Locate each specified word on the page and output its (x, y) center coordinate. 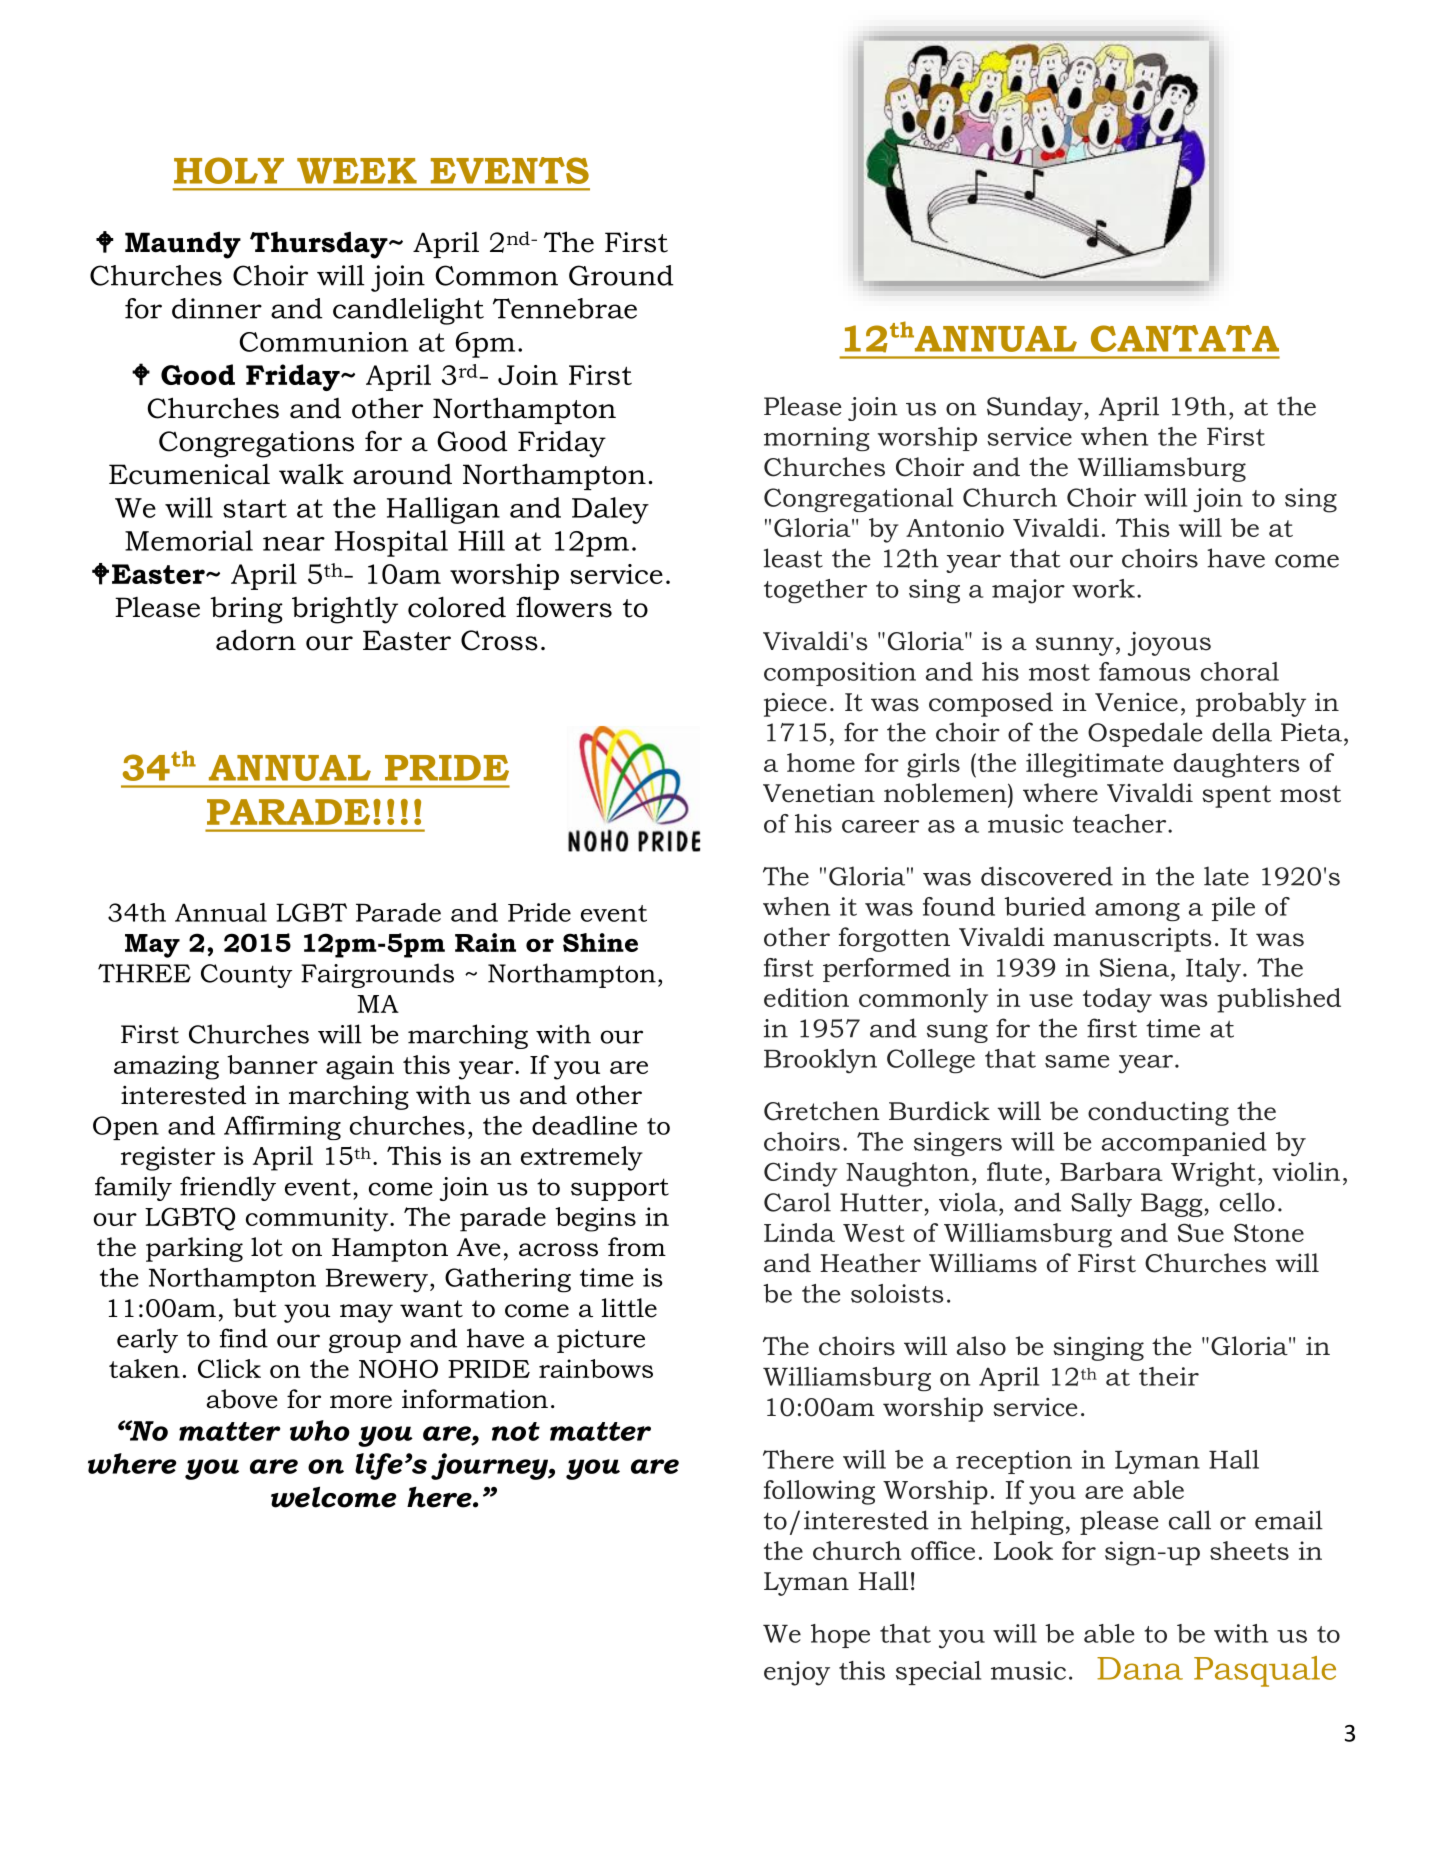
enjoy (797, 1673)
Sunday (1036, 408)
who (320, 1430)
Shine (600, 942)
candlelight (408, 311)
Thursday (320, 245)
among (1137, 912)
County (246, 976)
